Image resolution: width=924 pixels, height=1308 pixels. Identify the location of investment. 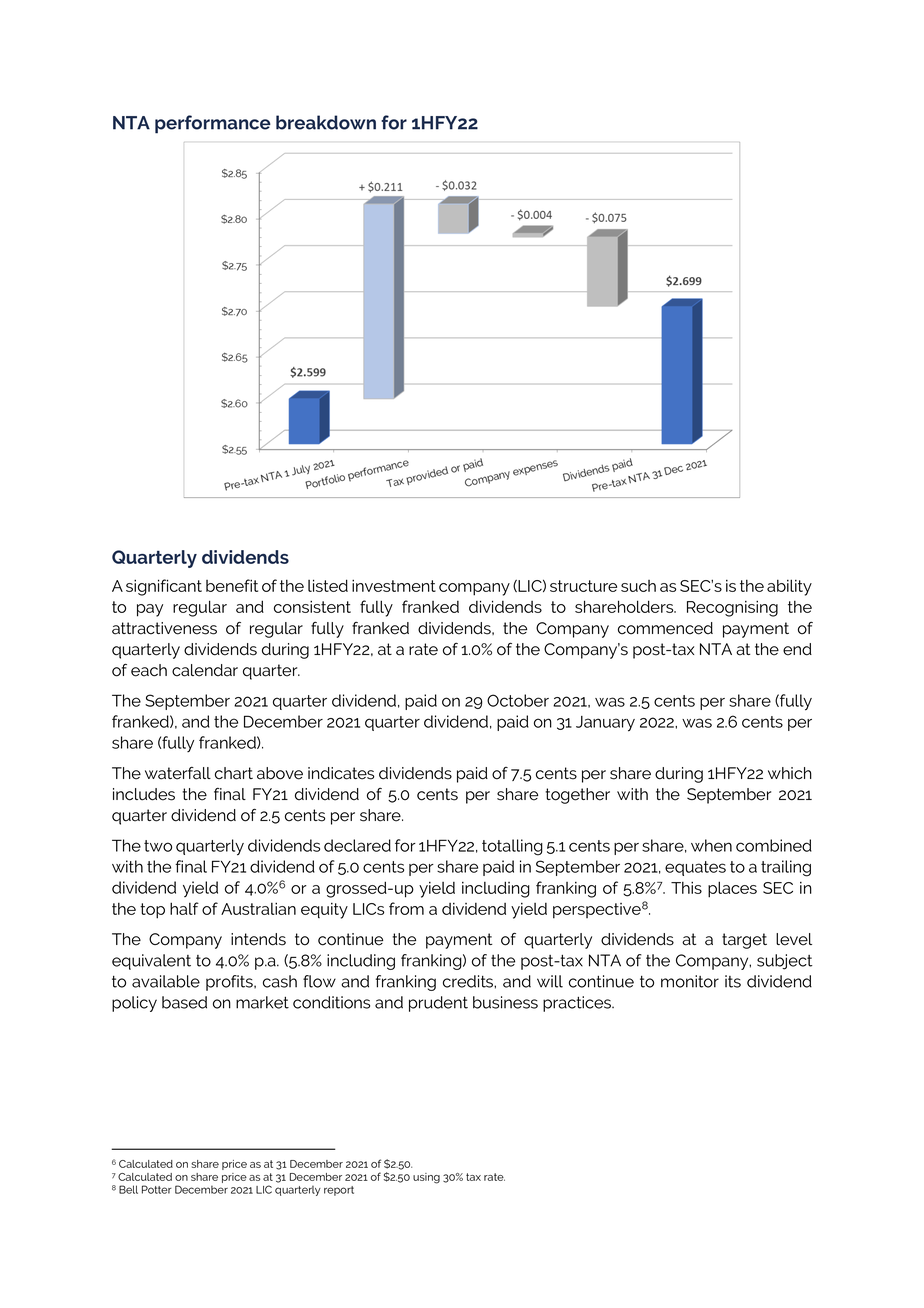
(394, 585).
